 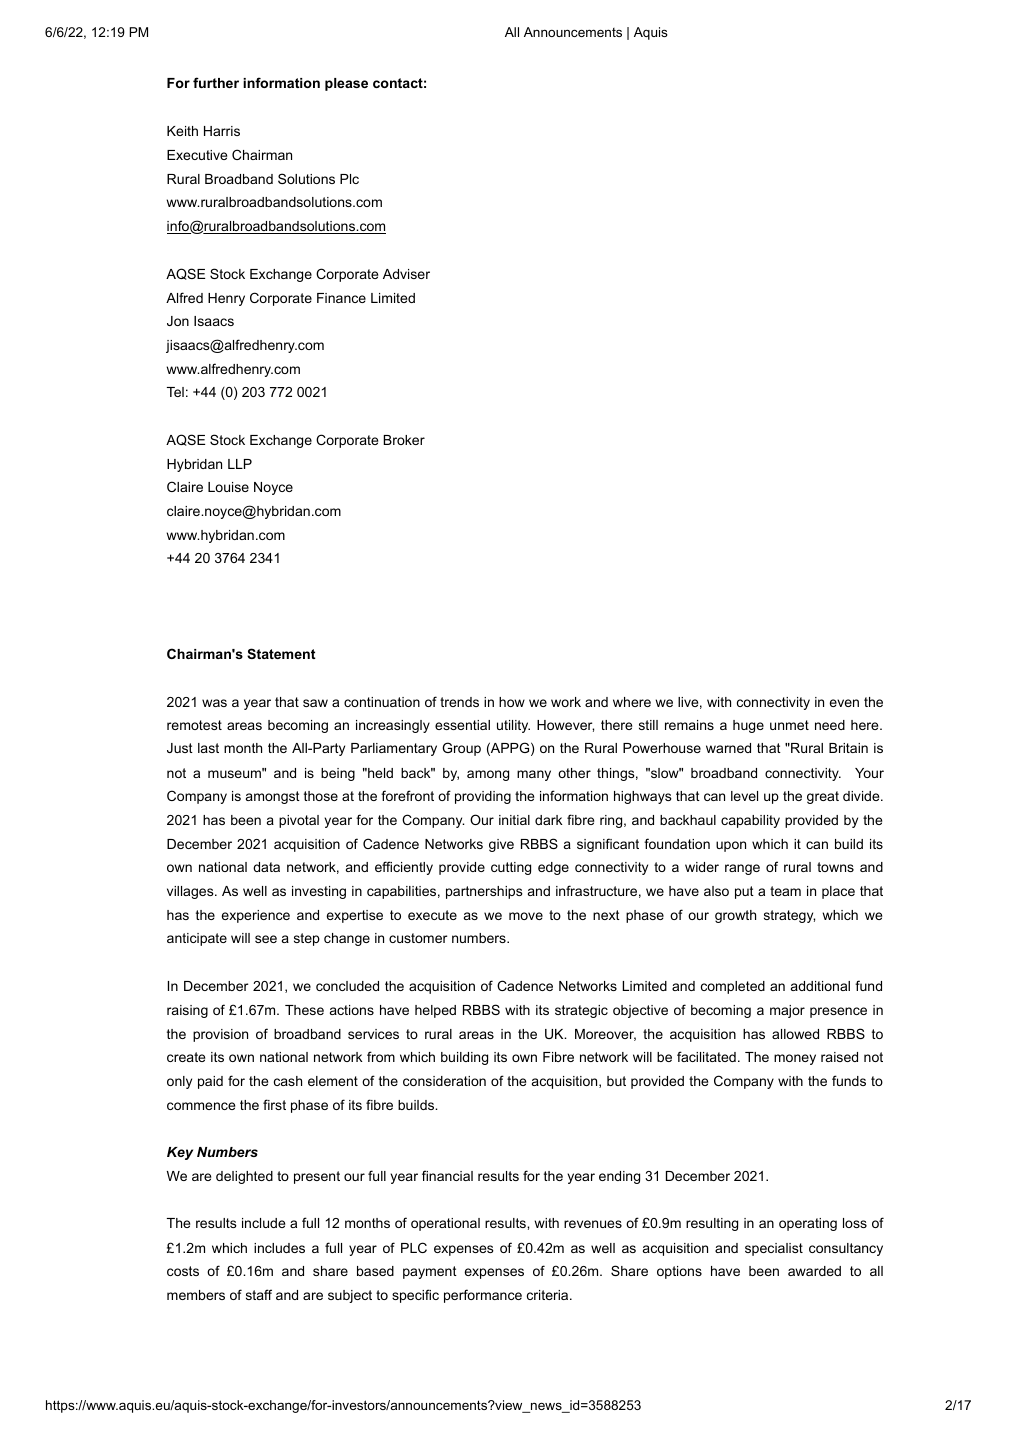 What do you see at coordinates (513, 726) in the document?
I see `utility` at bounding box center [513, 726].
